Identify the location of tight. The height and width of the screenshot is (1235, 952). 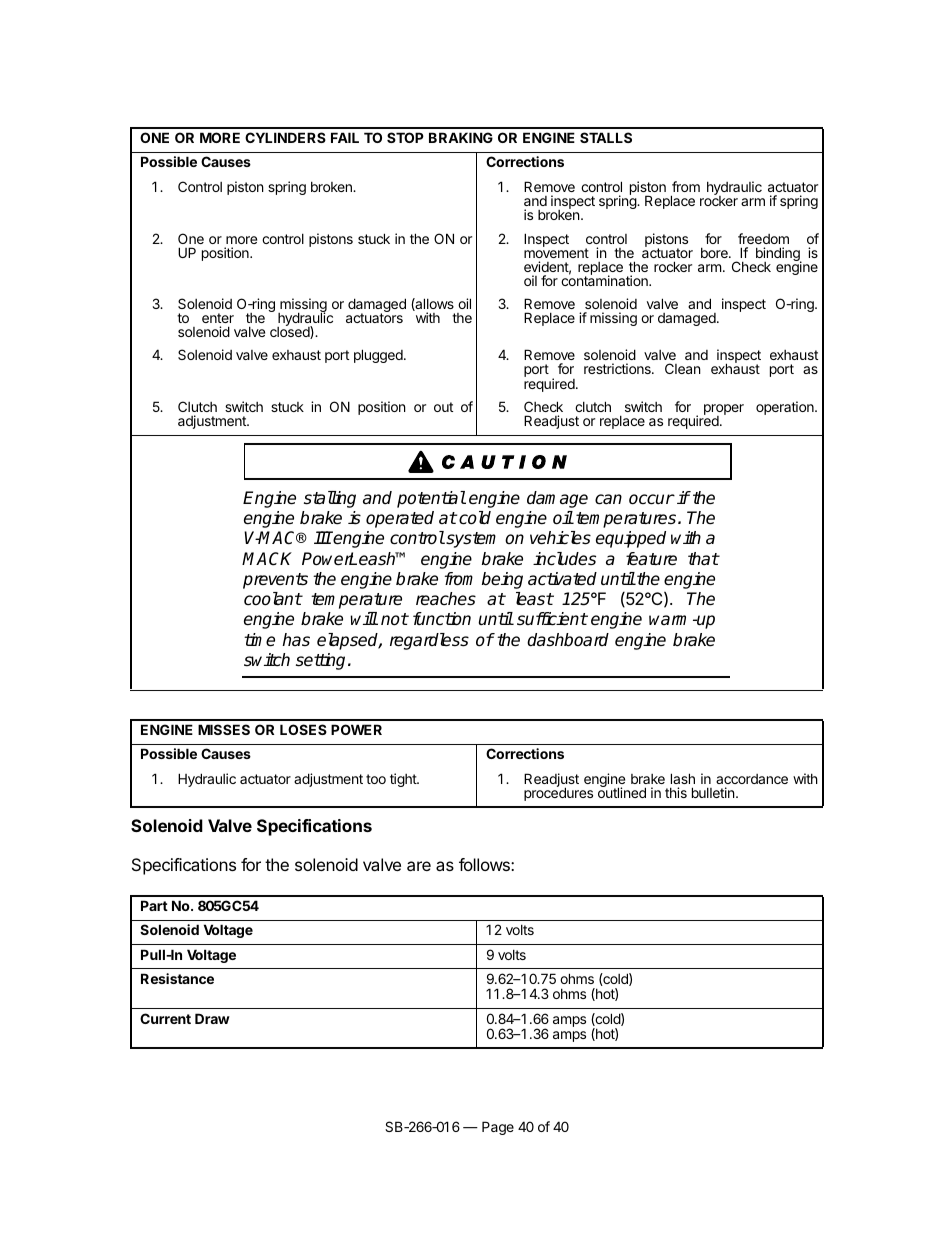
(404, 780).
